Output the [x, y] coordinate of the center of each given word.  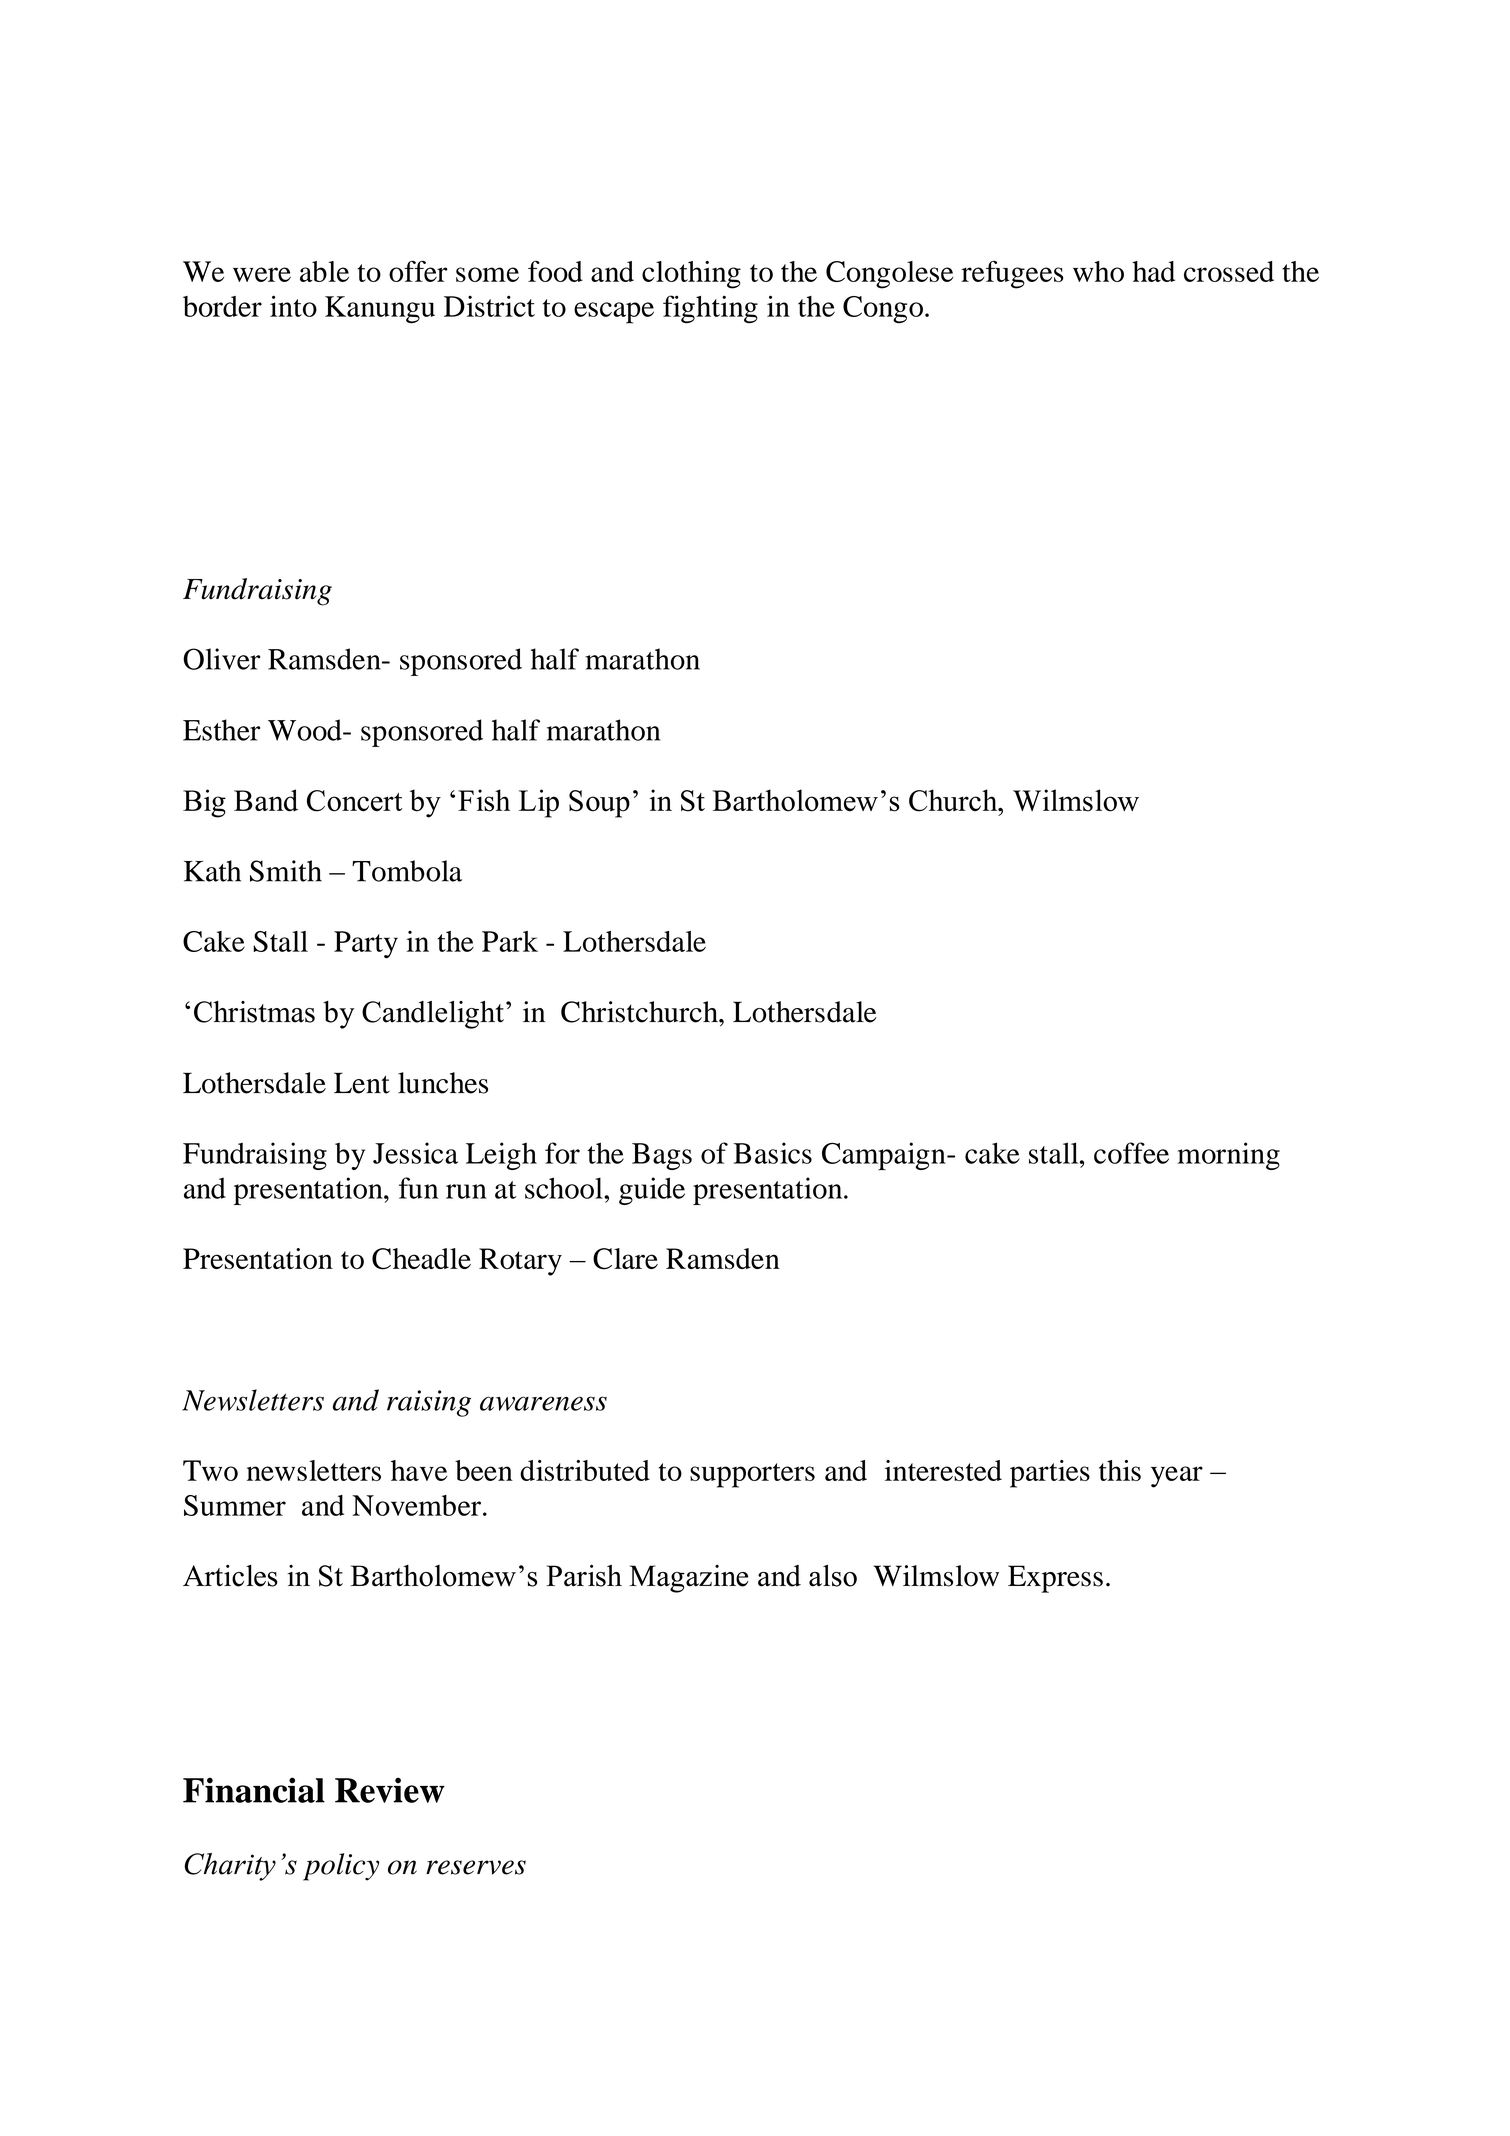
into [293, 306]
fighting [710, 309]
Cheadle [421, 1259]
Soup [599, 804]
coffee [1131, 1153]
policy [341, 1867]
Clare [625, 1259]
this [1120, 1470]
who [1098, 271]
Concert [355, 801]
